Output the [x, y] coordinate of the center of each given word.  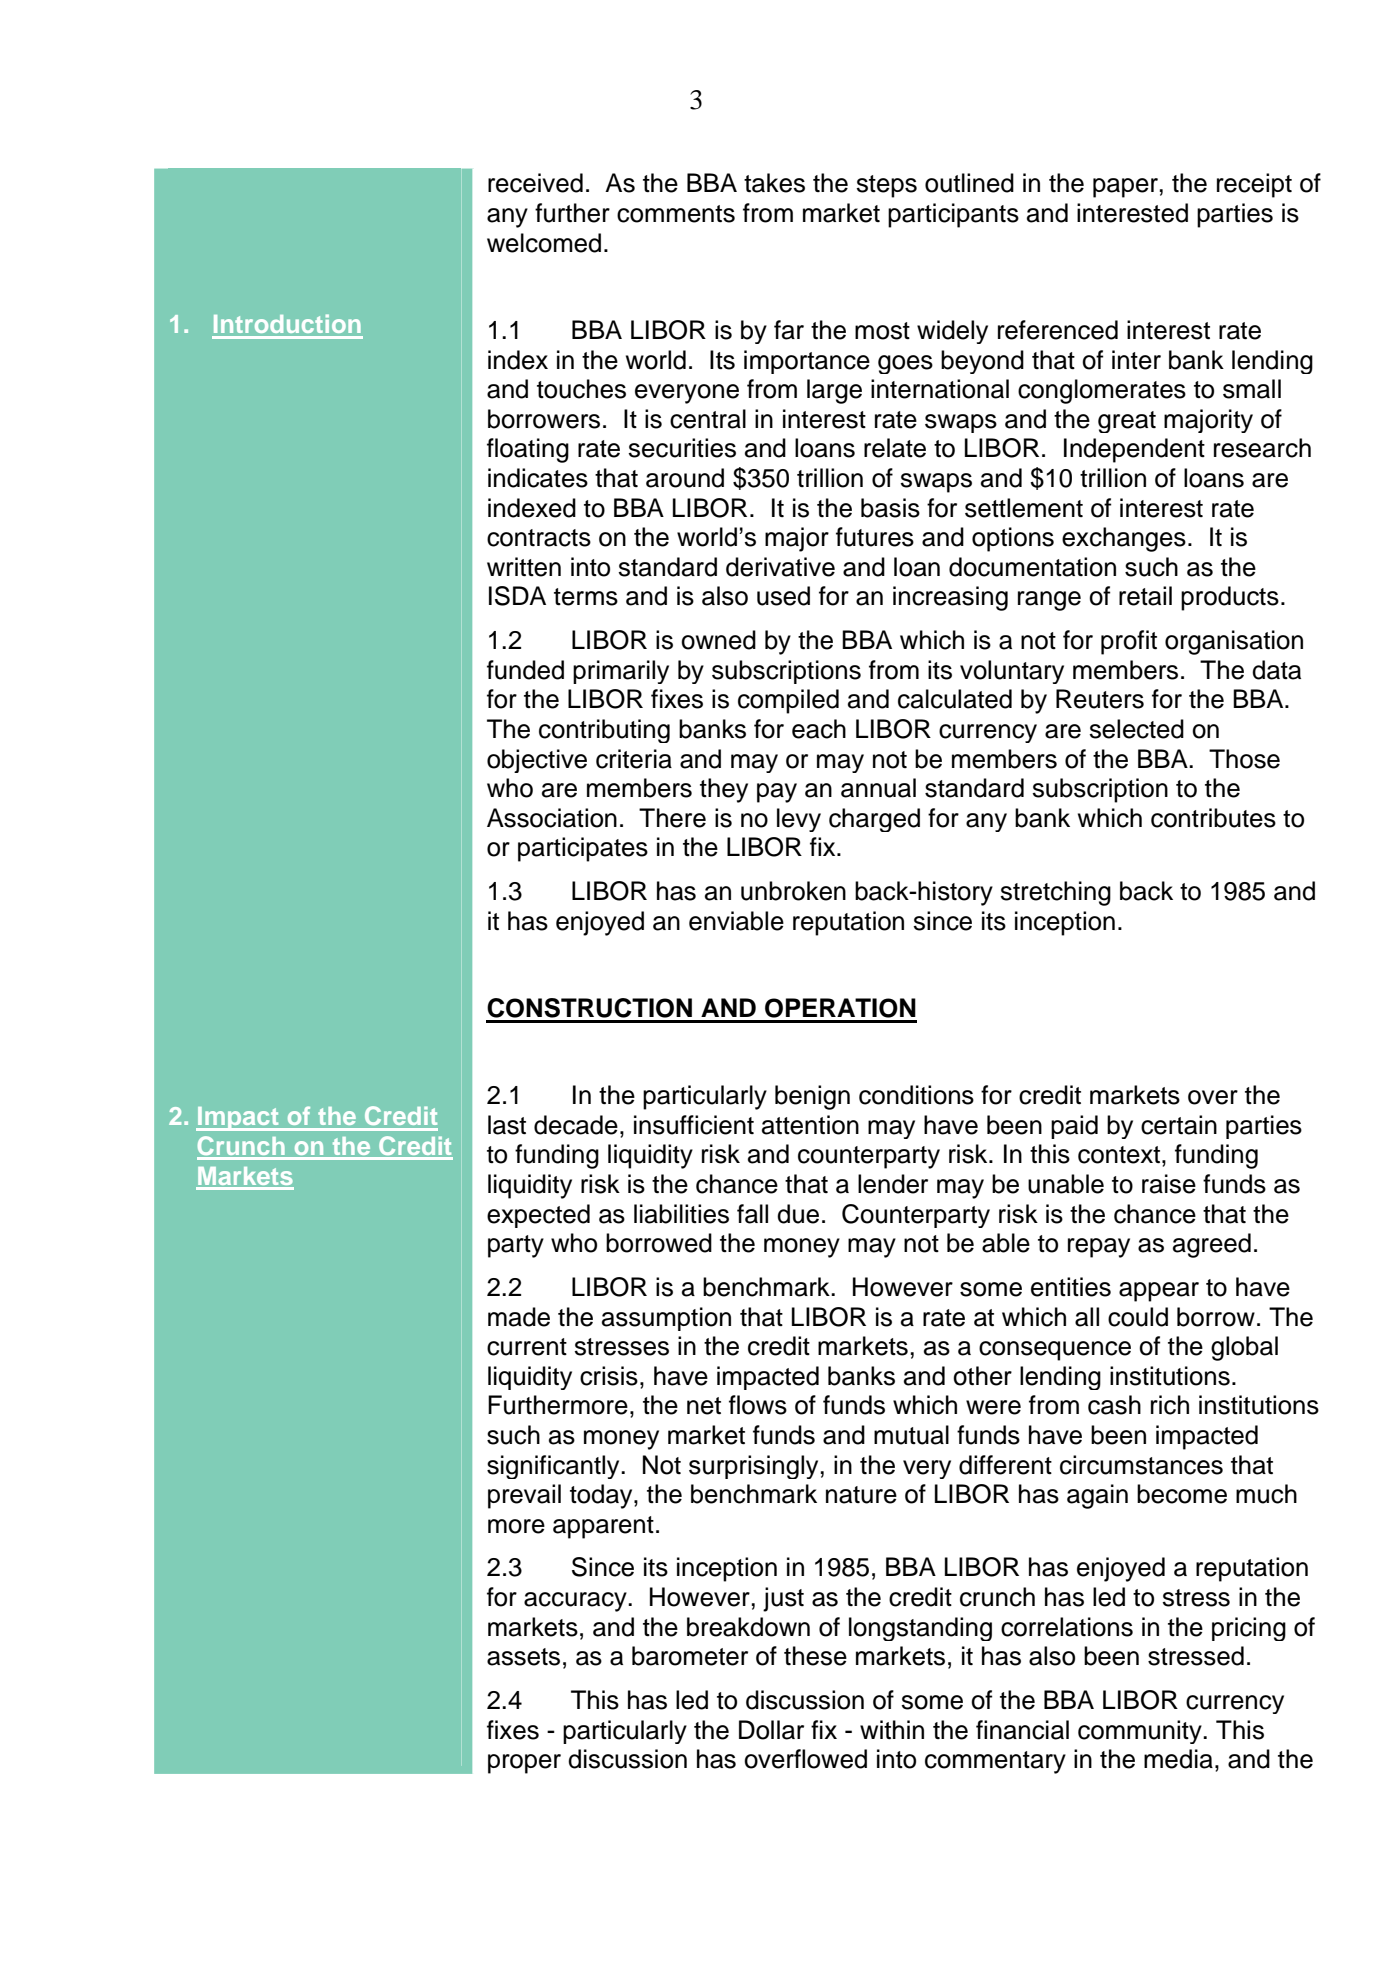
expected [538, 1216]
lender [893, 1184]
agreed [1212, 1245]
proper [524, 1764]
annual [878, 788]
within [892, 1729]
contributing [604, 731]
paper [1125, 188]
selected [1136, 729]
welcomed [544, 243]
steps [886, 186]
